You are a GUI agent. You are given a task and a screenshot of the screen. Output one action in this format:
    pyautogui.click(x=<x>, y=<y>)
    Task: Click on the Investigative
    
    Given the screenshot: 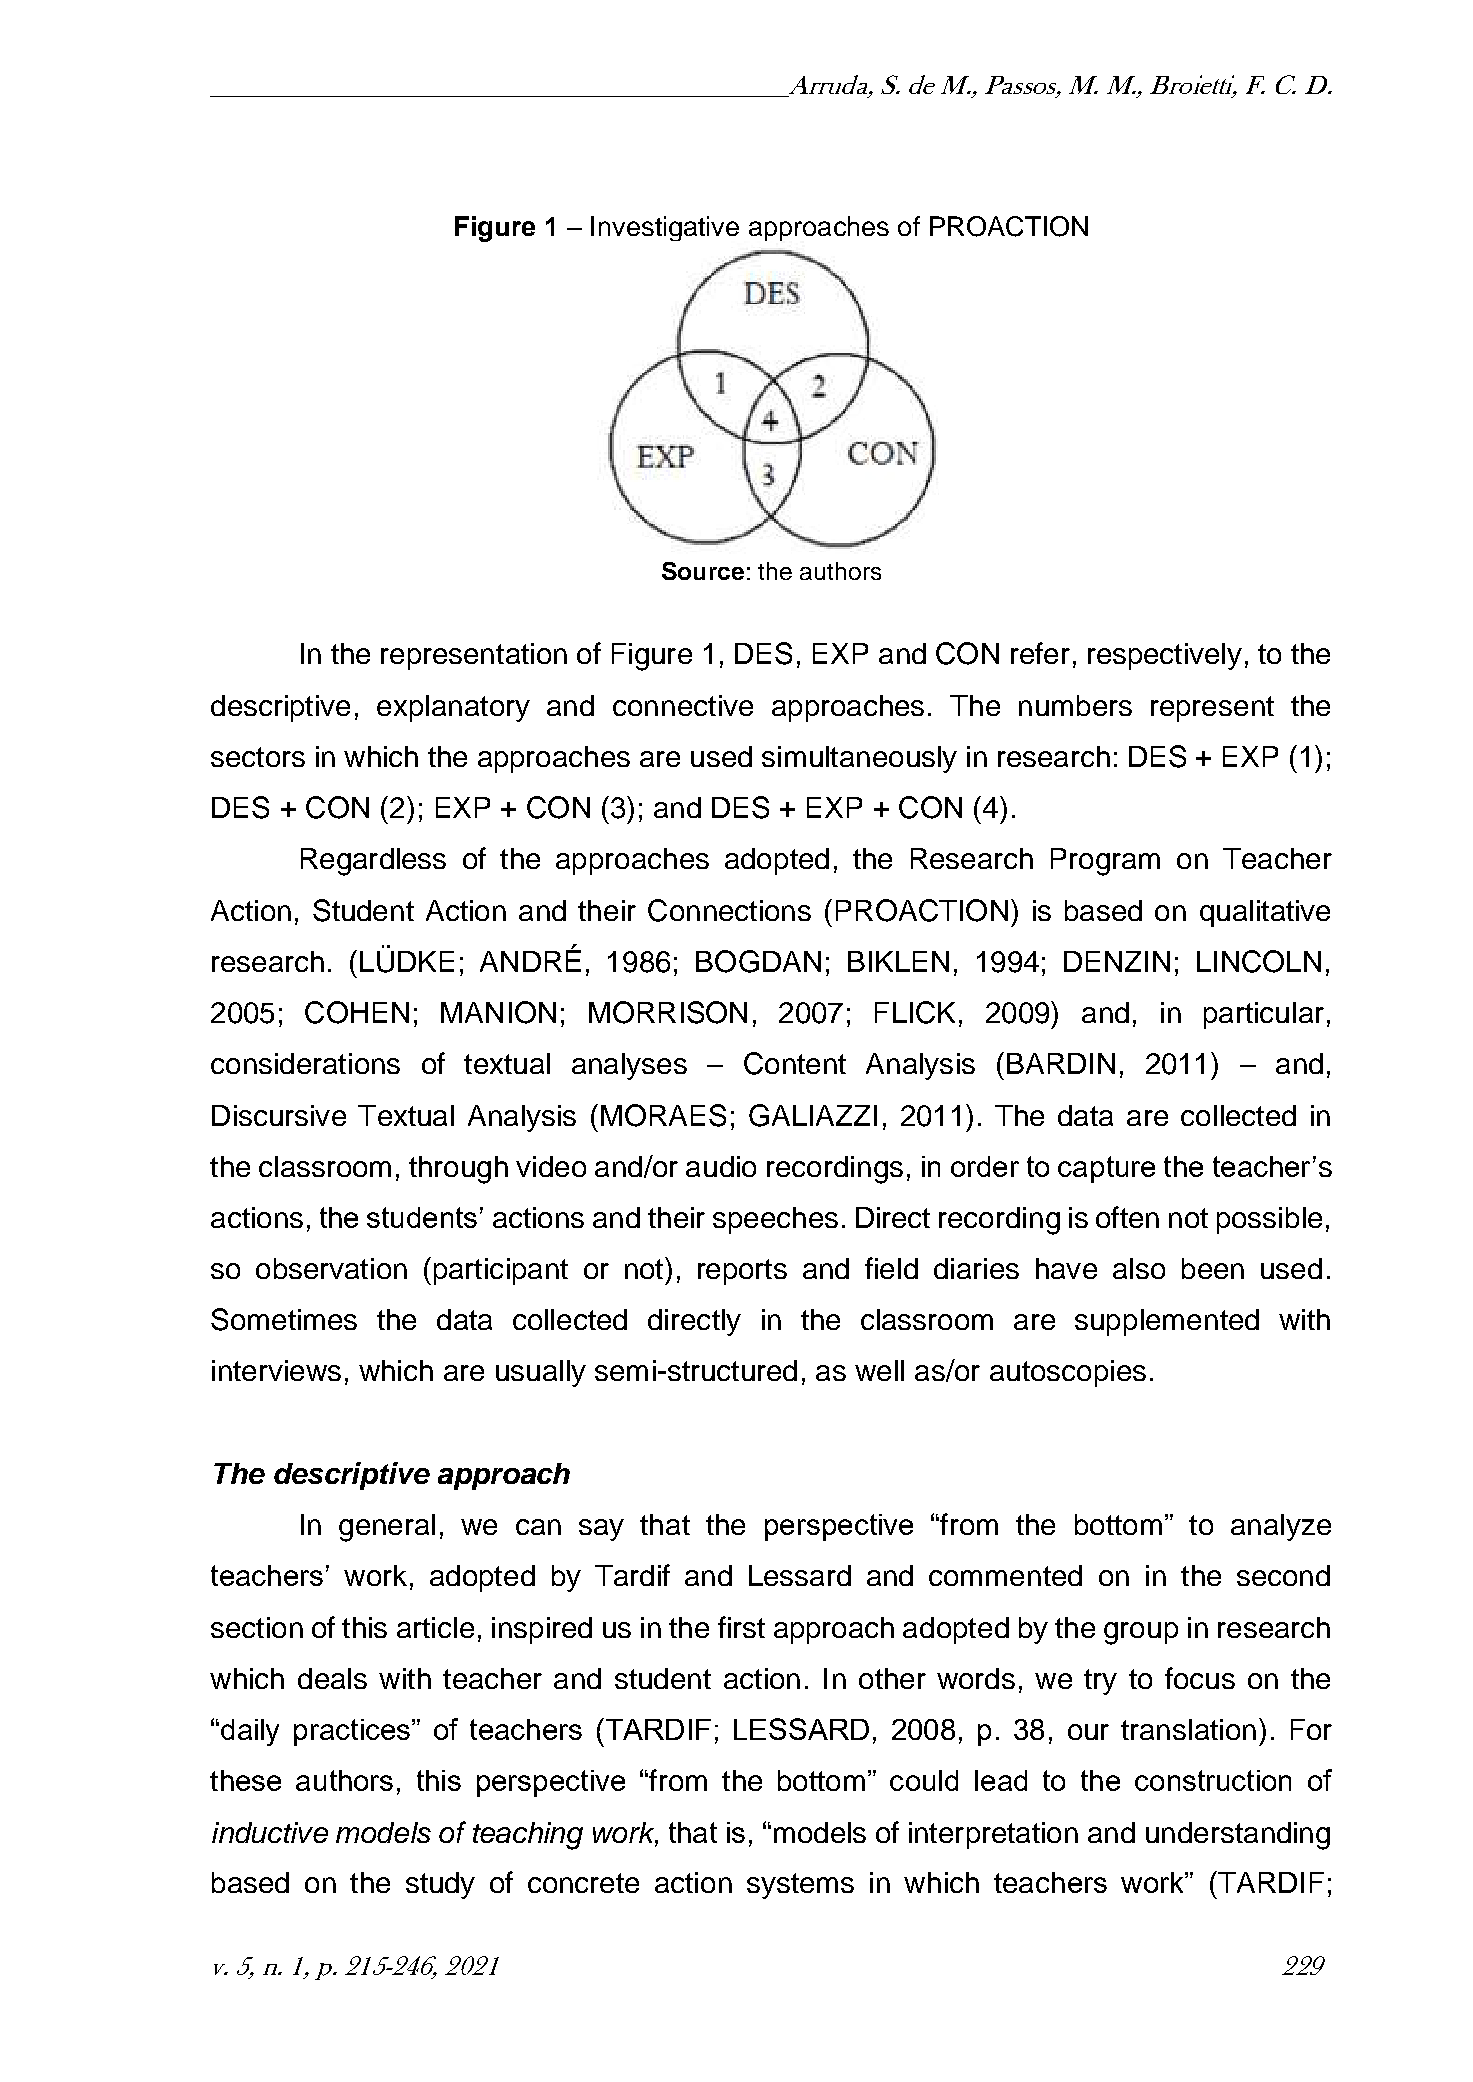 What is the action you would take?
    pyautogui.click(x=665, y=228)
